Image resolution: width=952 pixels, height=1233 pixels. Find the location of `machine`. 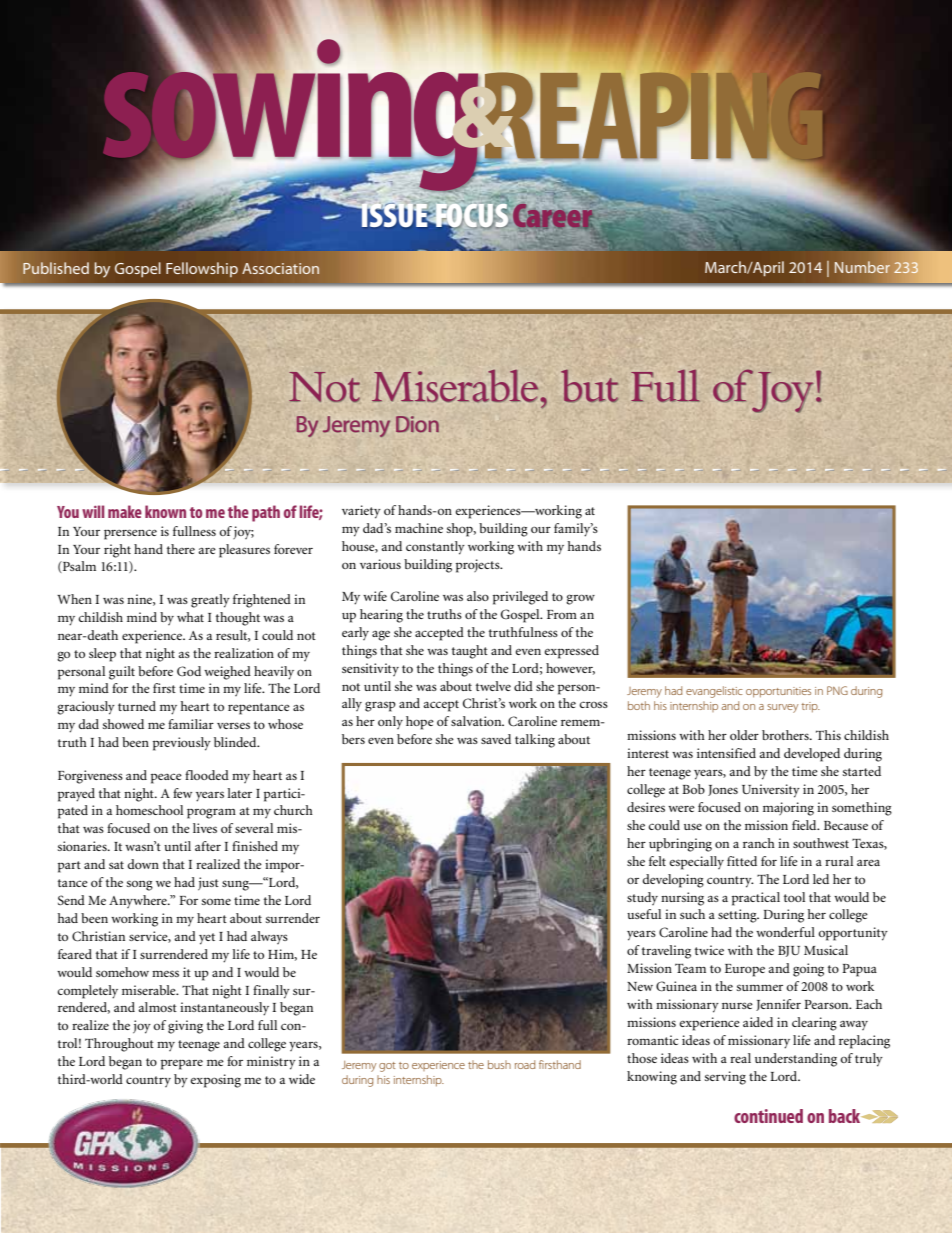

machine is located at coordinates (419, 528).
